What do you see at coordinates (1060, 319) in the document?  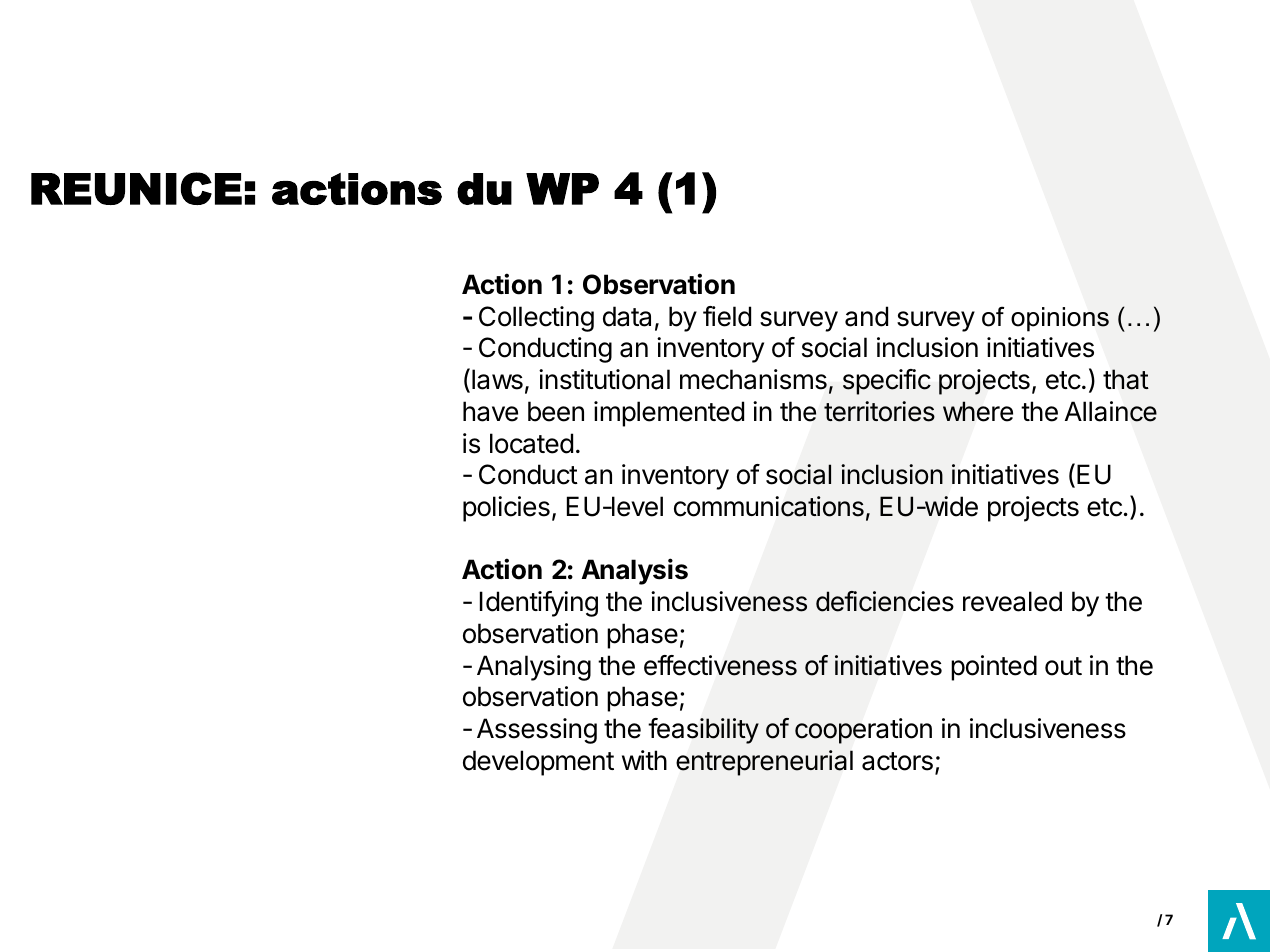 I see `opinions` at bounding box center [1060, 319].
